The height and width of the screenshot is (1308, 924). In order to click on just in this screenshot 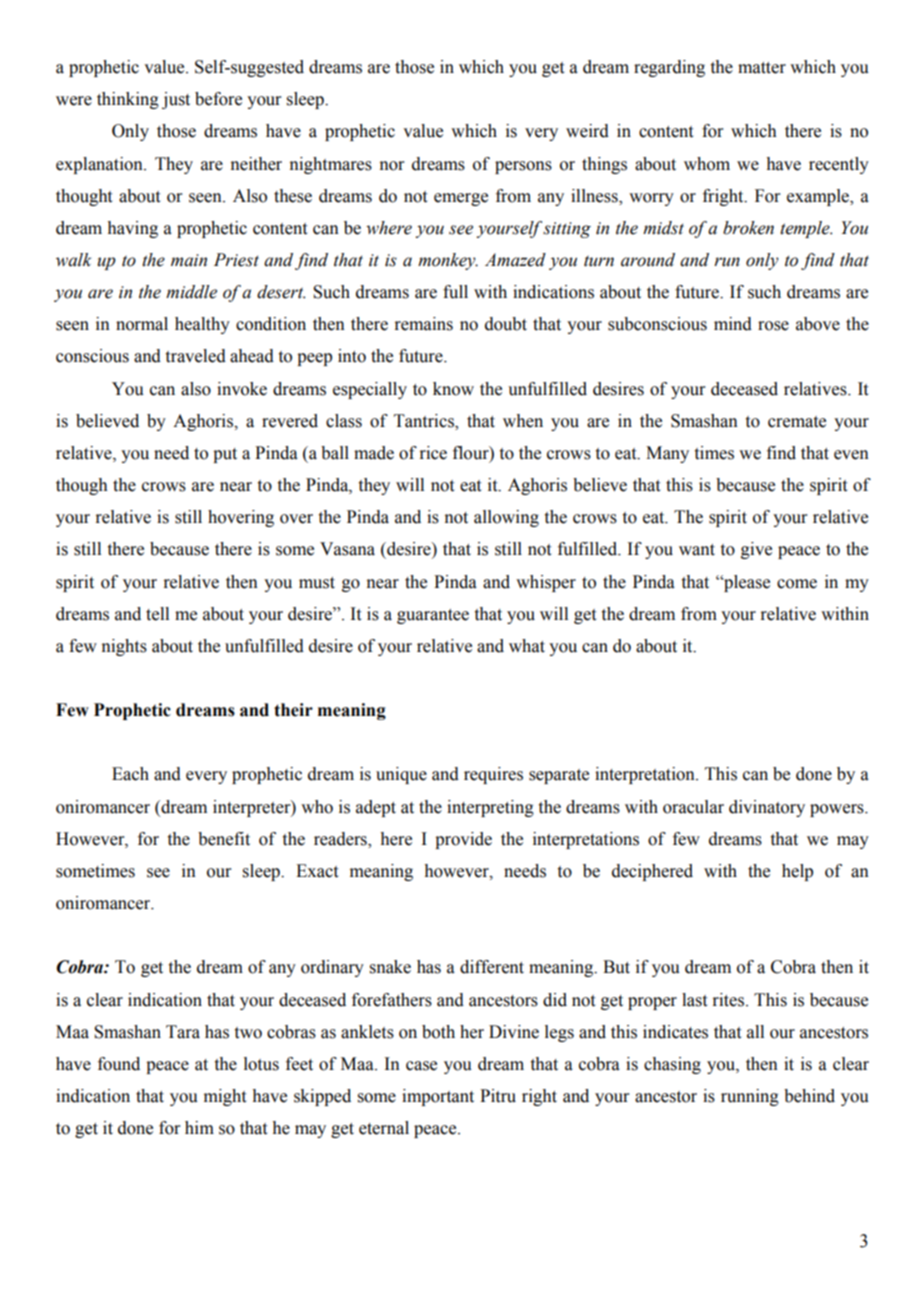, I will do `click(176, 100)`.
